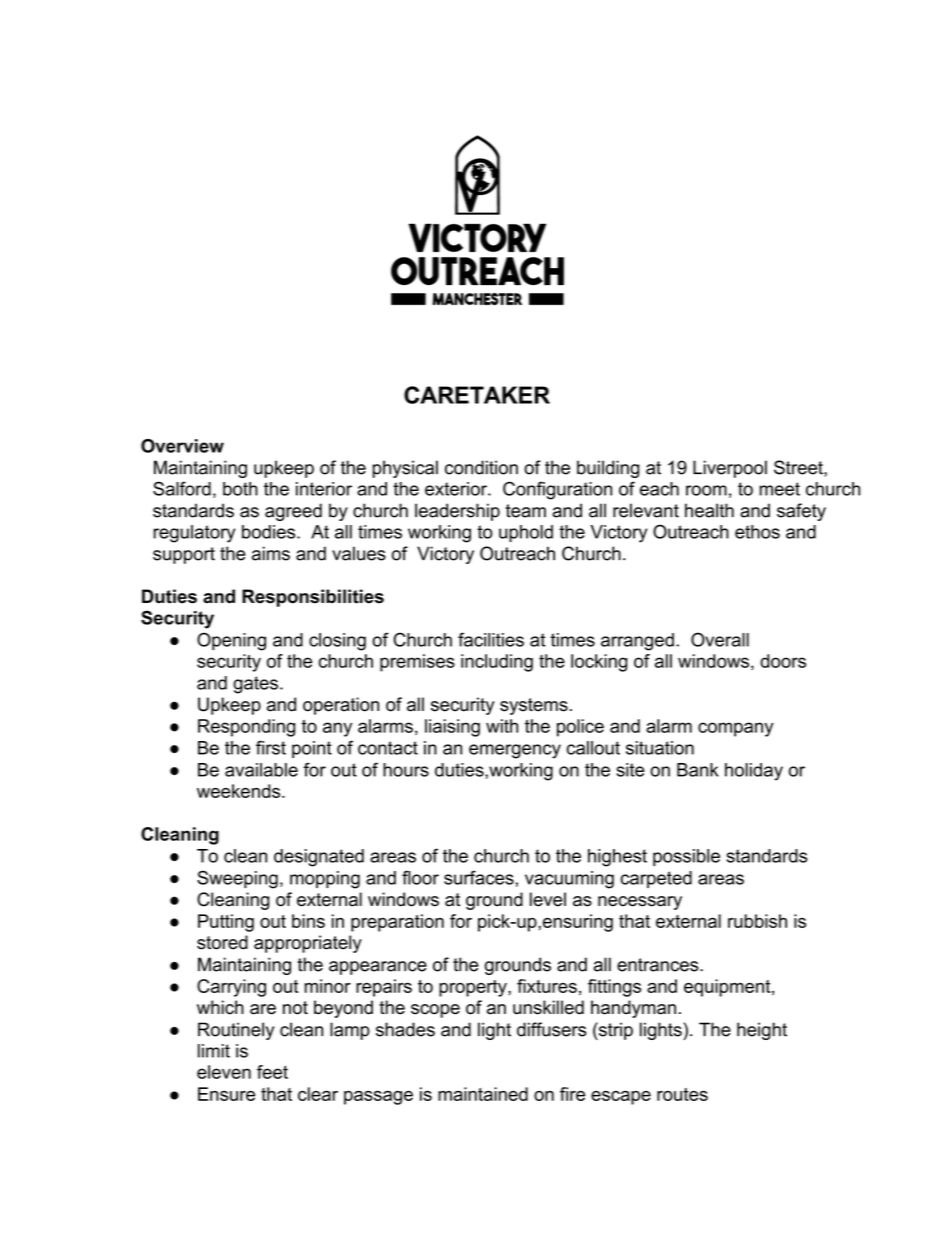  What do you see at coordinates (757, 921) in the screenshot?
I see `rubbish` at bounding box center [757, 921].
